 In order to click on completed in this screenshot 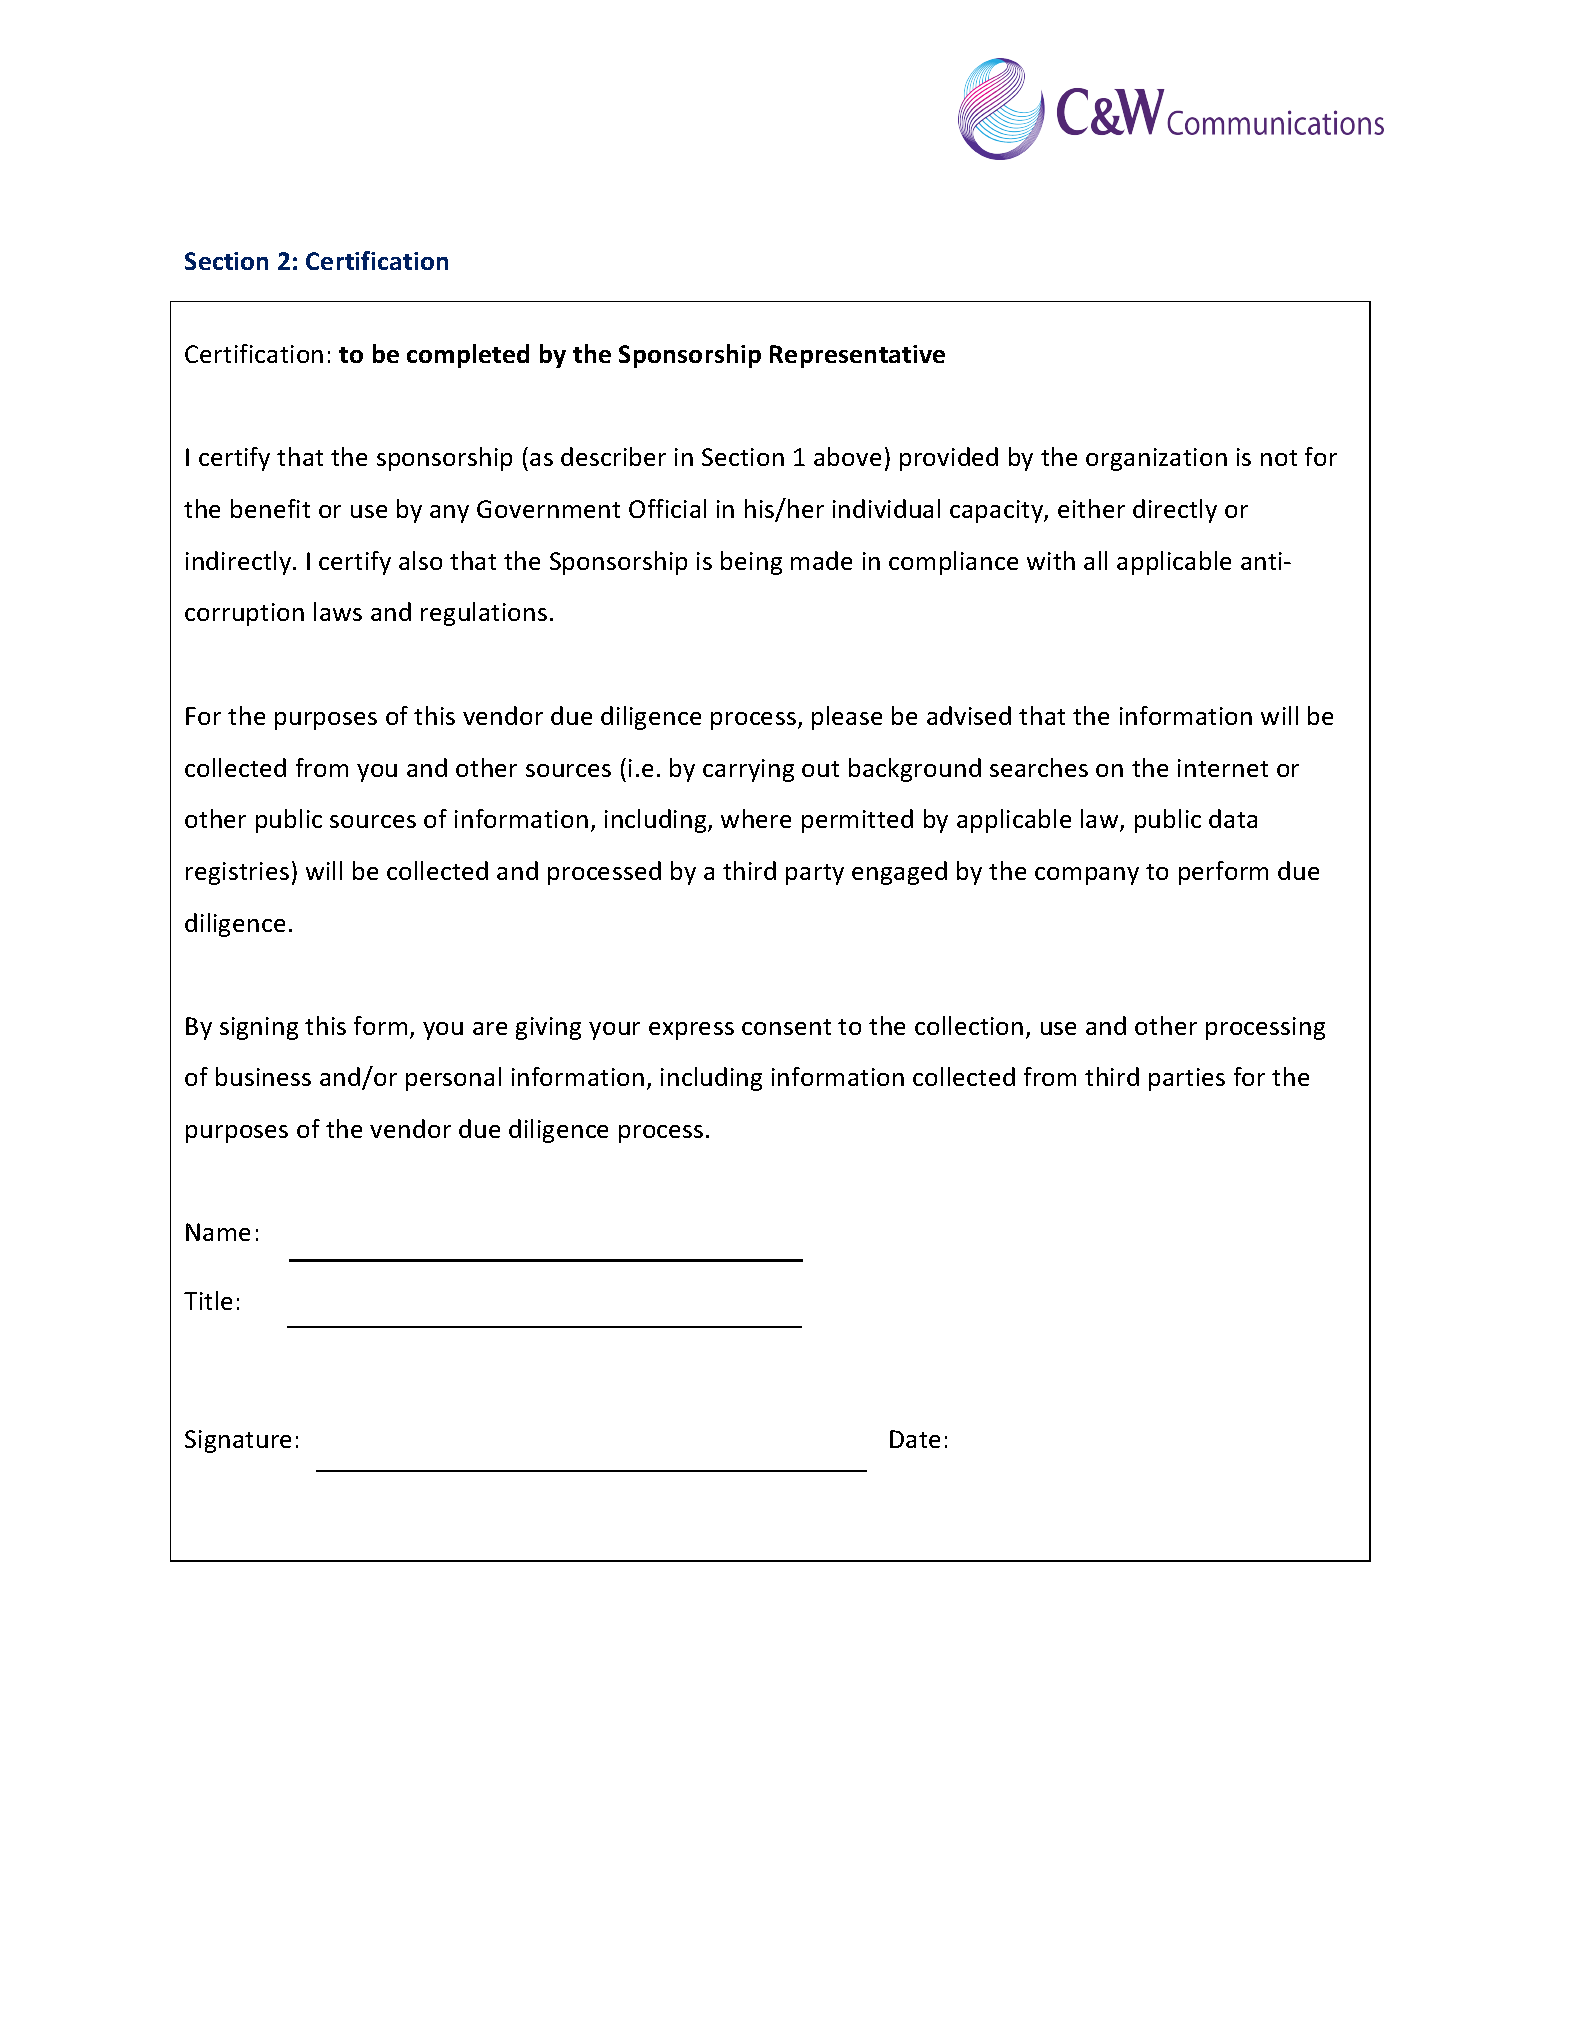, I will do `click(468, 356)`.
